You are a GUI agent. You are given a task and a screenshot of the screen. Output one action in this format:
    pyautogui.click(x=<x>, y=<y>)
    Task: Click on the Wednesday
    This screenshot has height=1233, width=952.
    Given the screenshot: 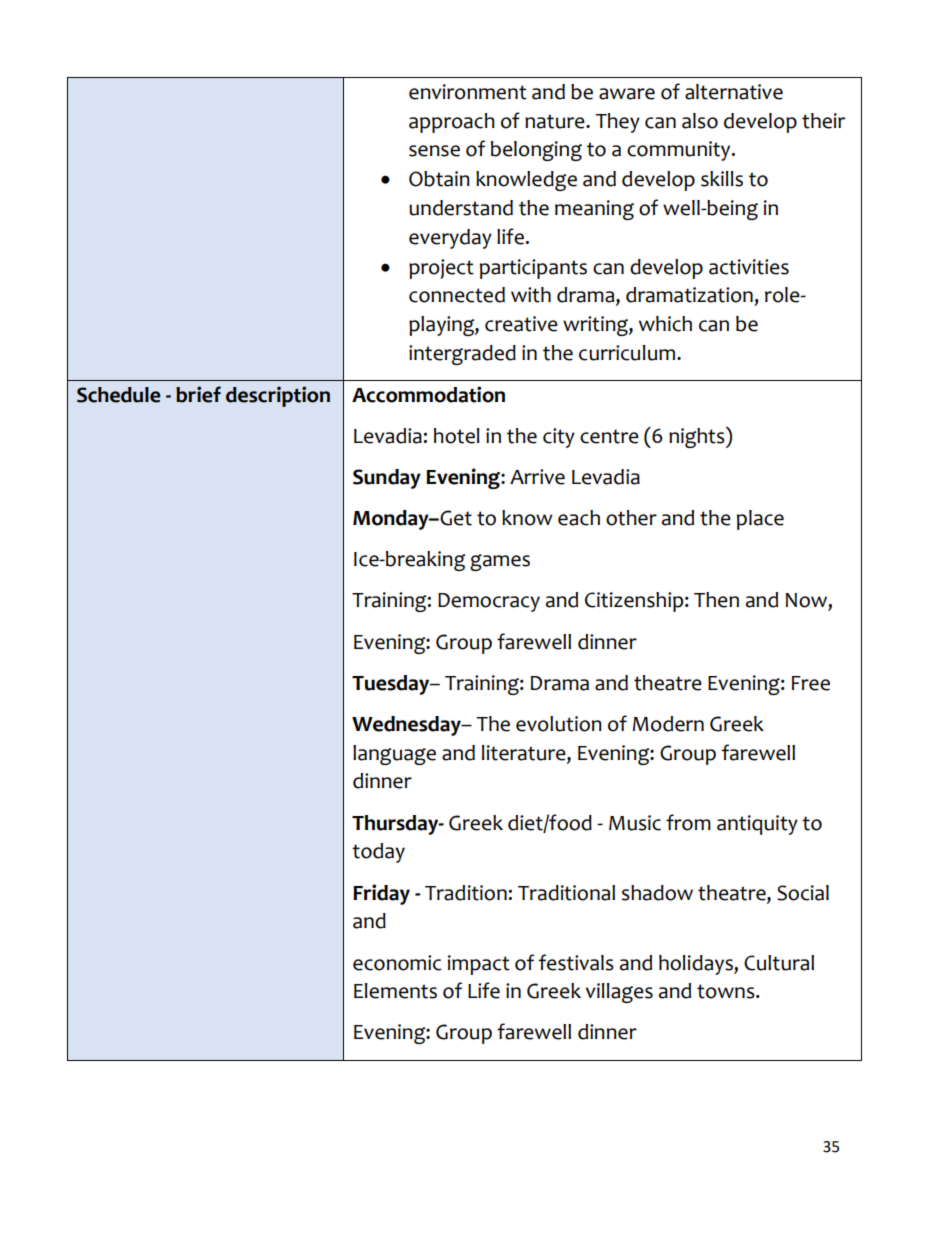 What is the action you would take?
    pyautogui.click(x=407, y=726)
